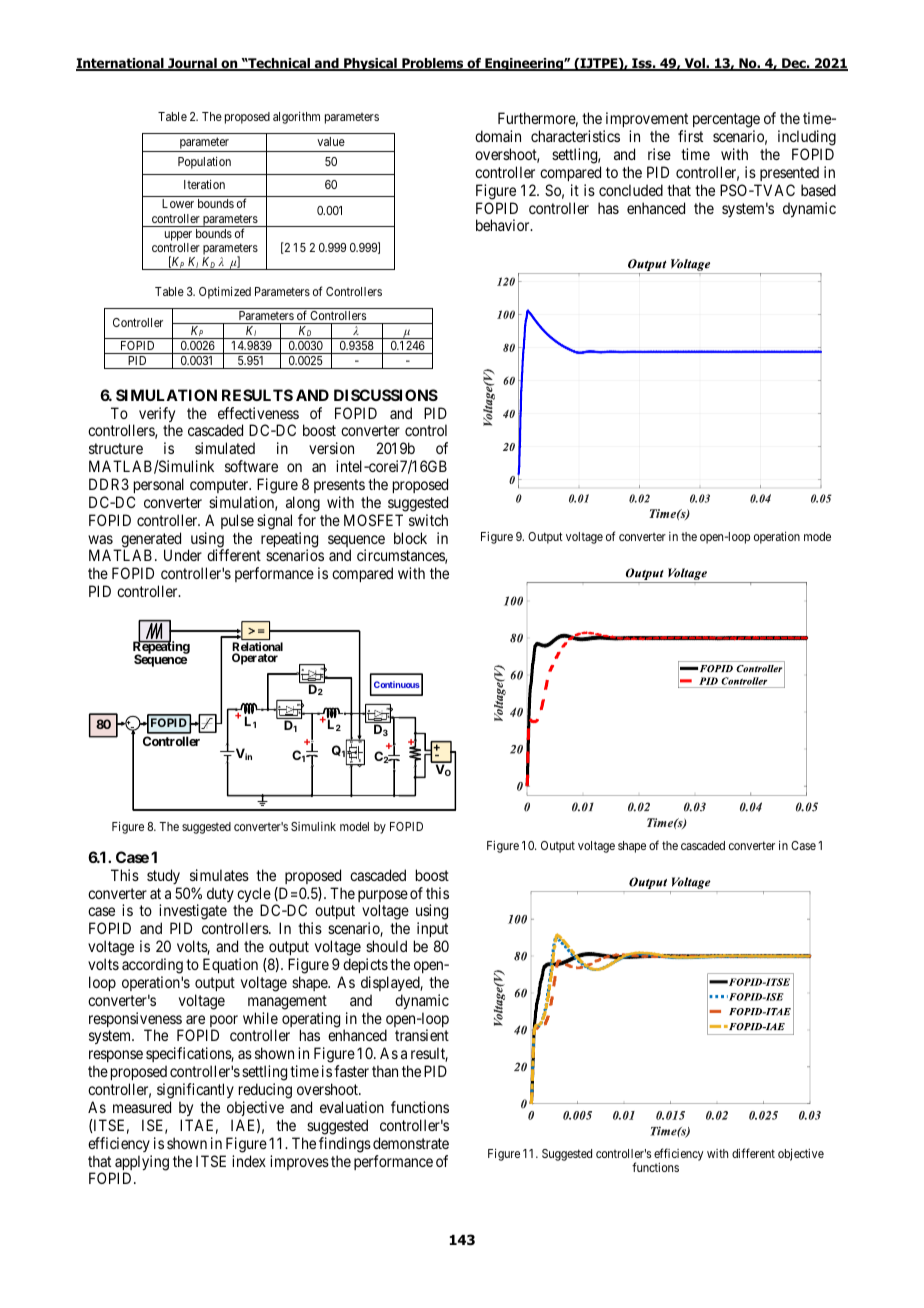 The height and width of the screenshot is (1308, 924). Describe the element at coordinates (428, 520) in the screenshot. I see `switch` at that location.
